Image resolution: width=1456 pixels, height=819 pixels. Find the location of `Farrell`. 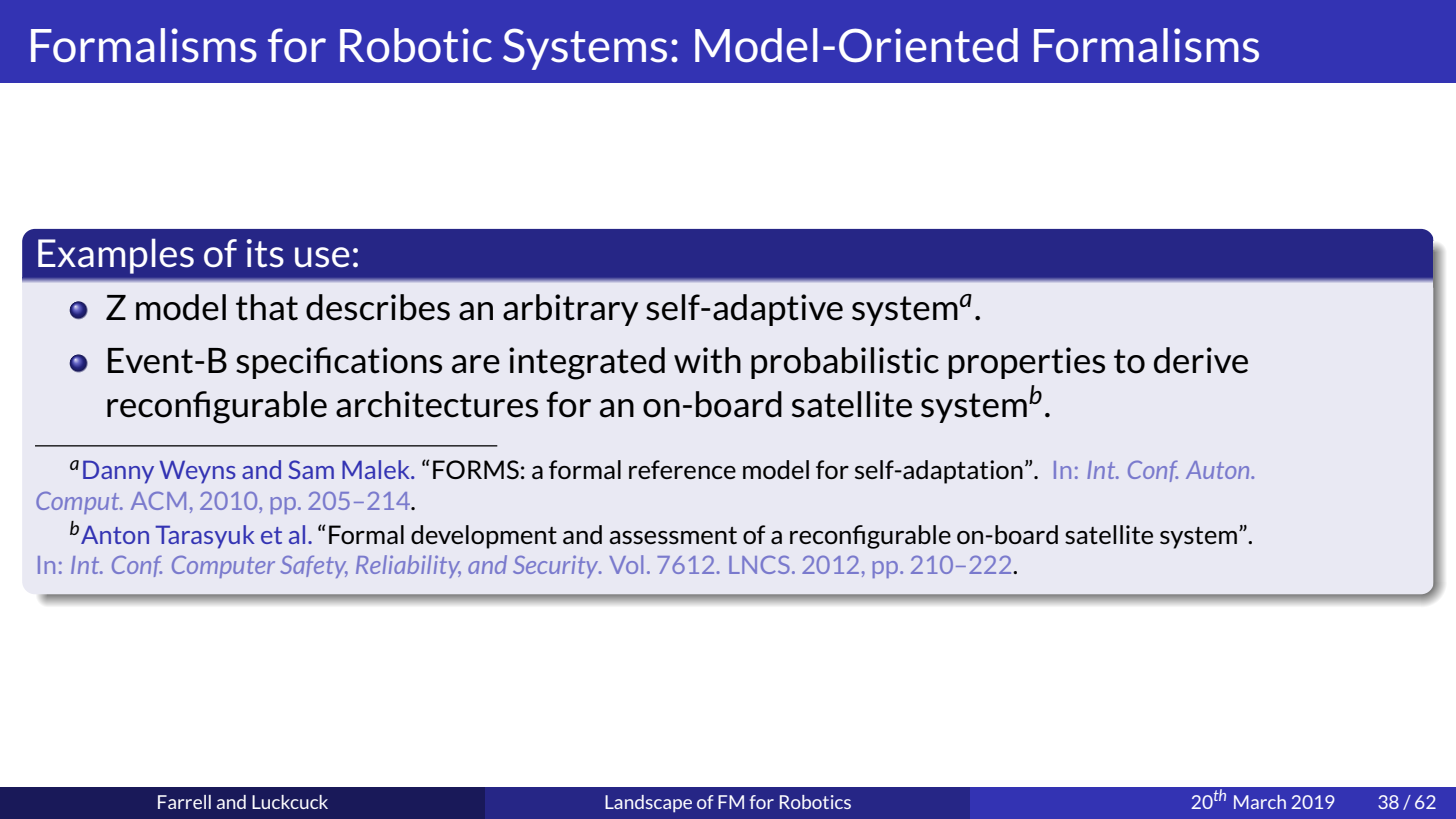

Farrell is located at coordinates (184, 802).
